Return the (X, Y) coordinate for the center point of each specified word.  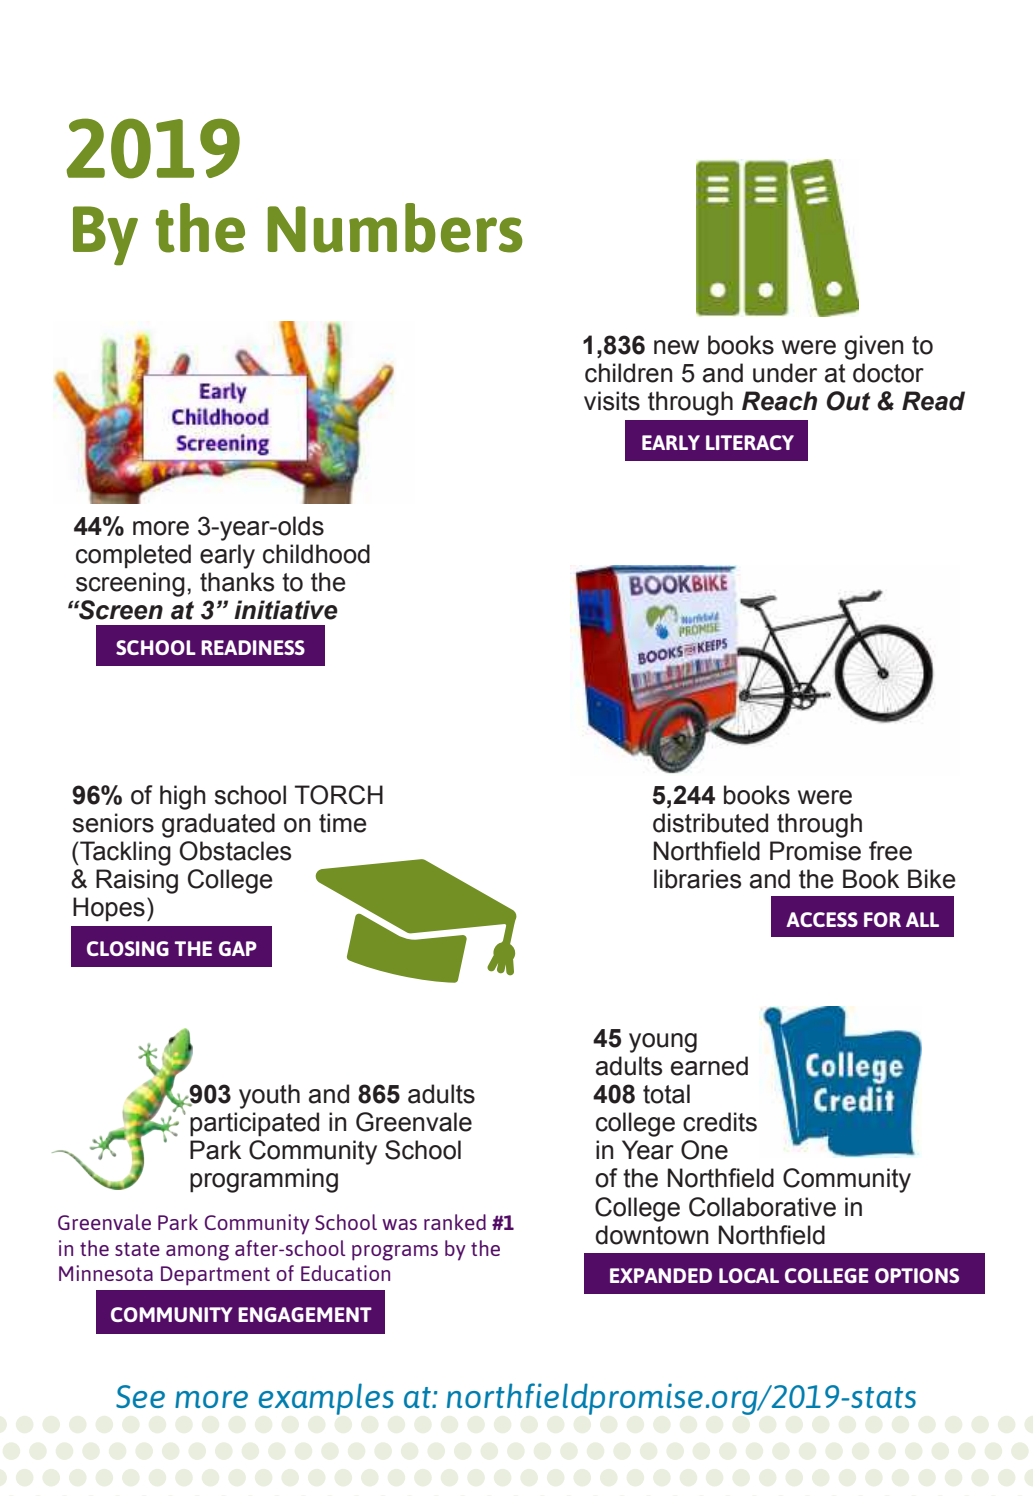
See (140, 1396)
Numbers (395, 228)
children (628, 373)
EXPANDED (661, 1275)
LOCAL (749, 1275)
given (873, 347)
